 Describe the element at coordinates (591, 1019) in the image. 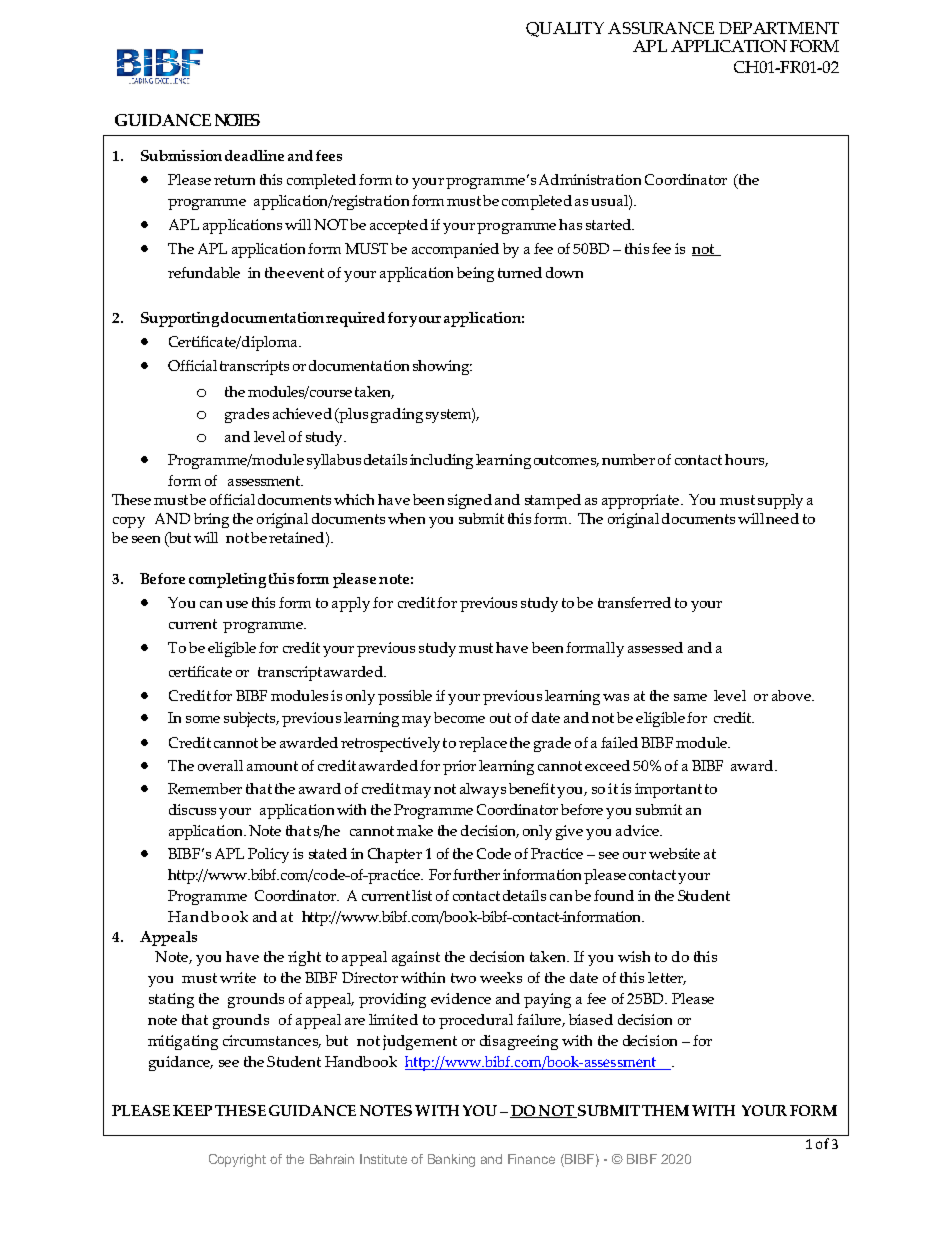

I see `biased` at that location.
